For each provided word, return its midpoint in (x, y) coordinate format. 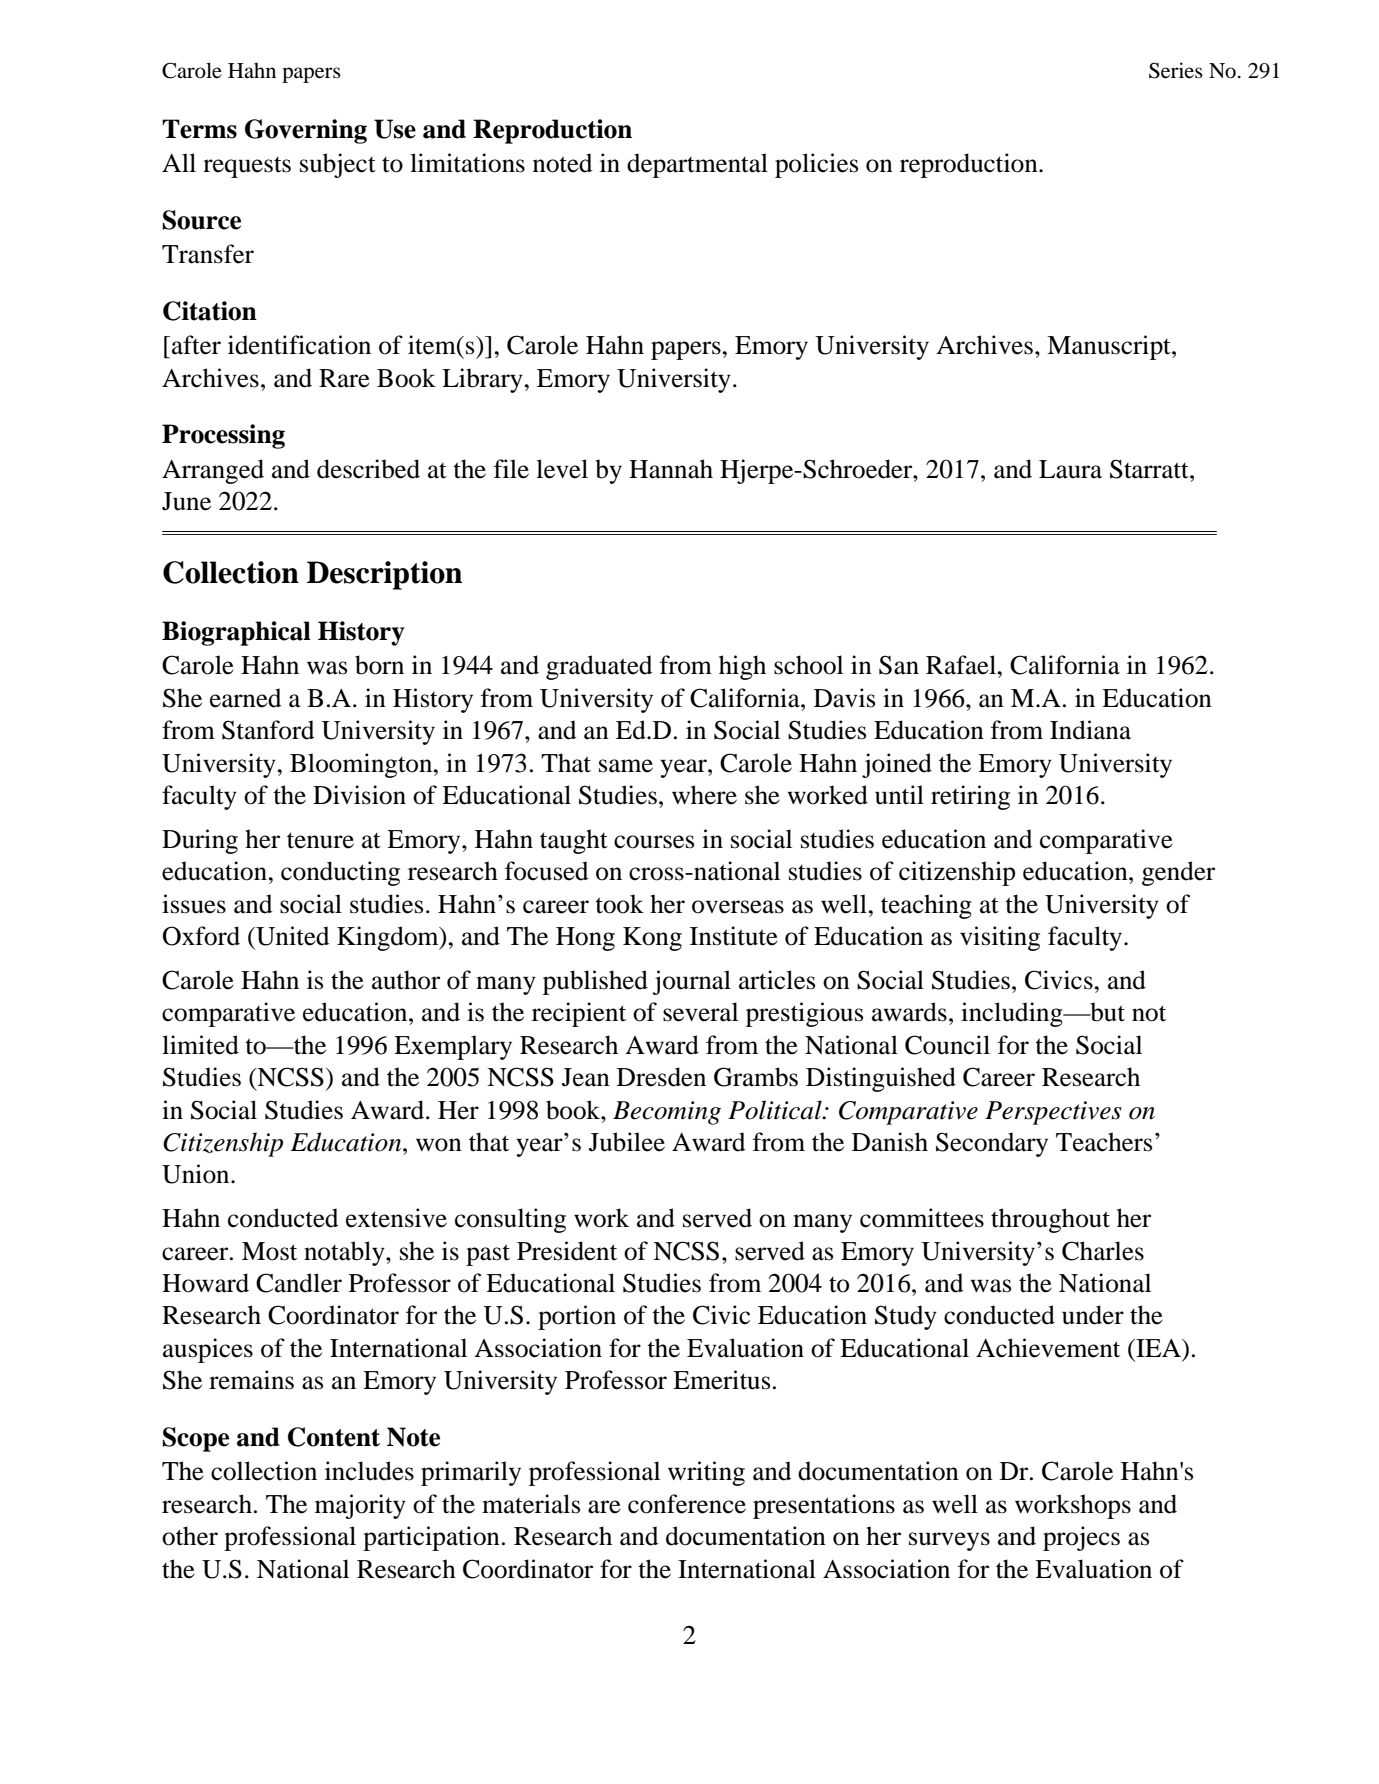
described (368, 469)
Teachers (1104, 1142)
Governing (306, 131)
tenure (320, 840)
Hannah (671, 469)
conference (687, 1504)
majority (360, 1506)
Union (197, 1174)
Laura (1070, 469)
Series (1176, 70)
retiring (970, 797)
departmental (697, 165)
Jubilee (627, 1142)
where (704, 795)
